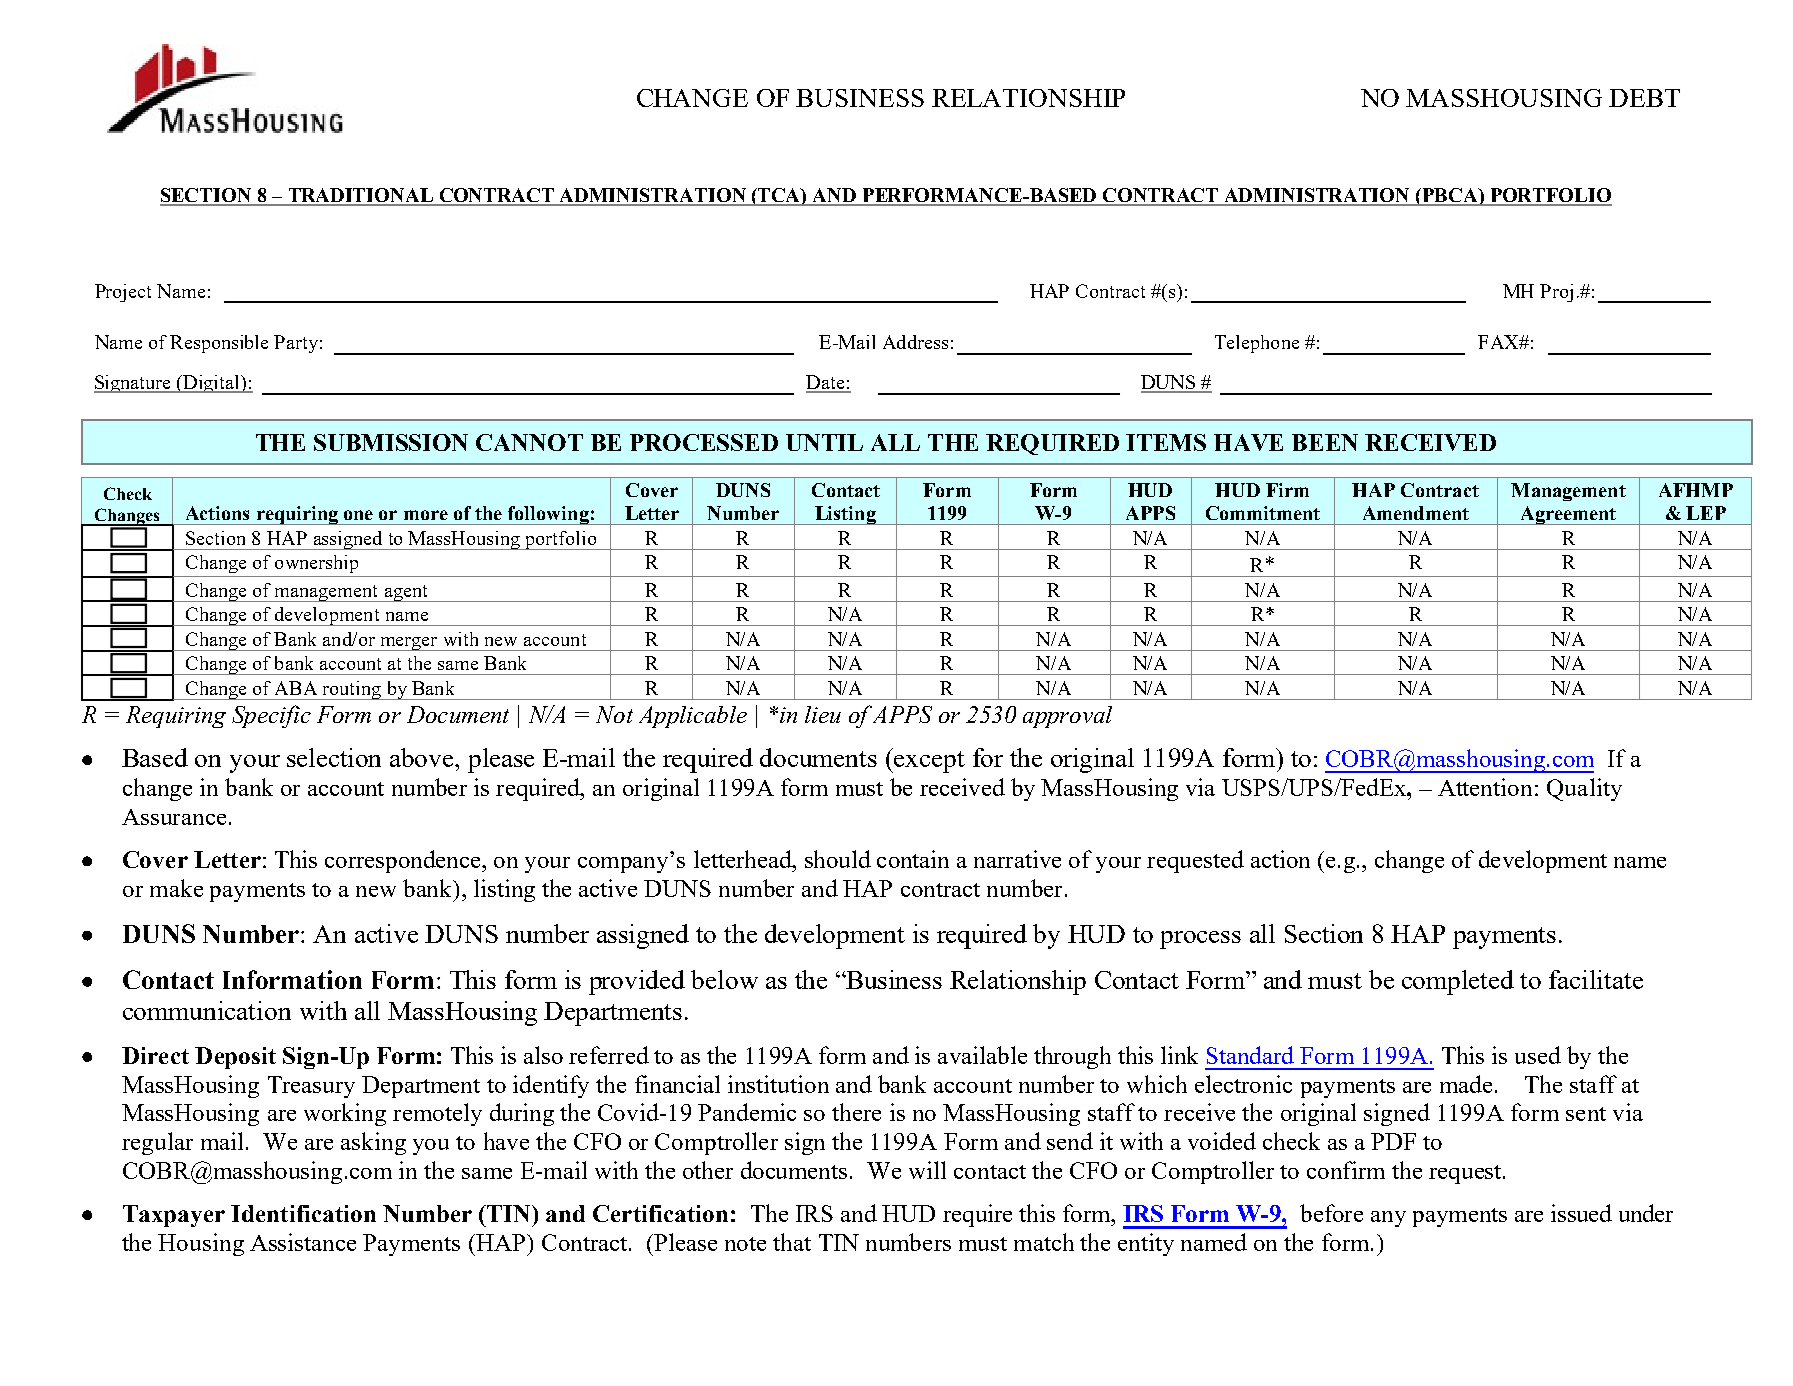 This screenshot has height=1386, width=1793. Describe the element at coordinates (1644, 98) in the screenshot. I see `DEBT` at that location.
